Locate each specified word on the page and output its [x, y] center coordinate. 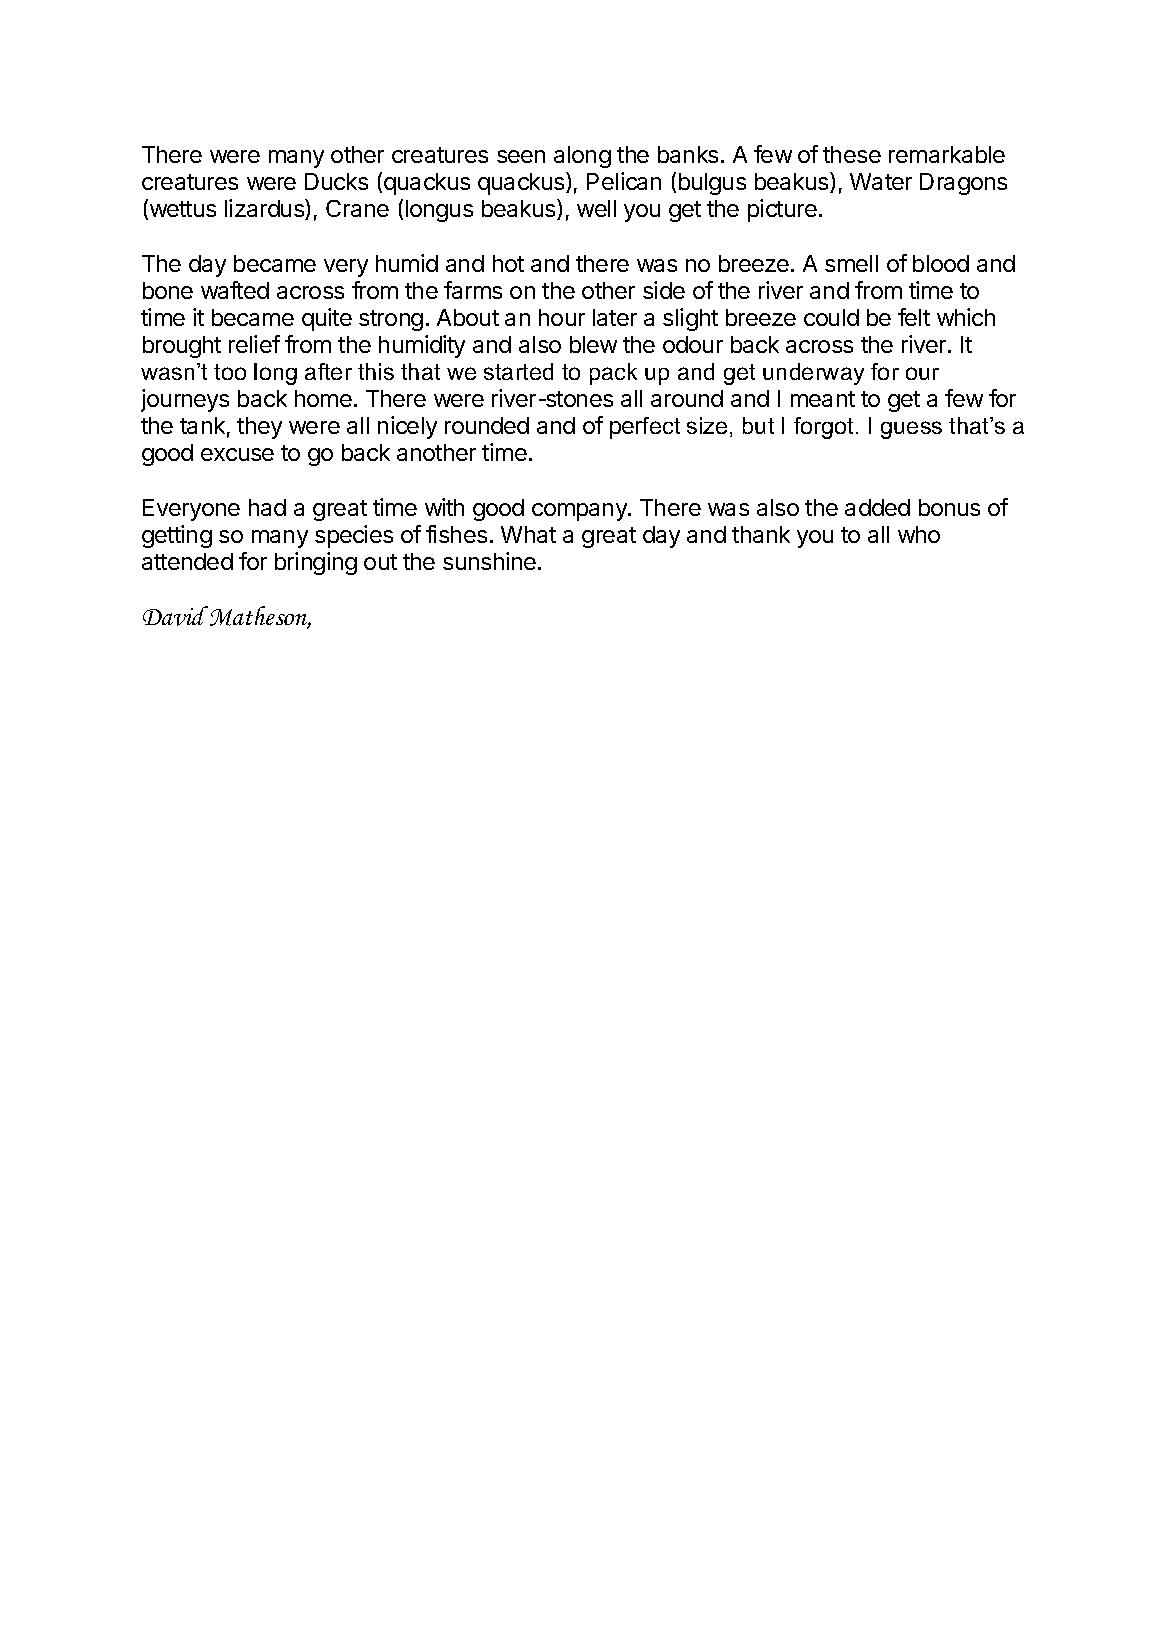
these [852, 154]
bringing [316, 563]
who [919, 534]
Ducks [336, 181]
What [528, 534]
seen [521, 156]
